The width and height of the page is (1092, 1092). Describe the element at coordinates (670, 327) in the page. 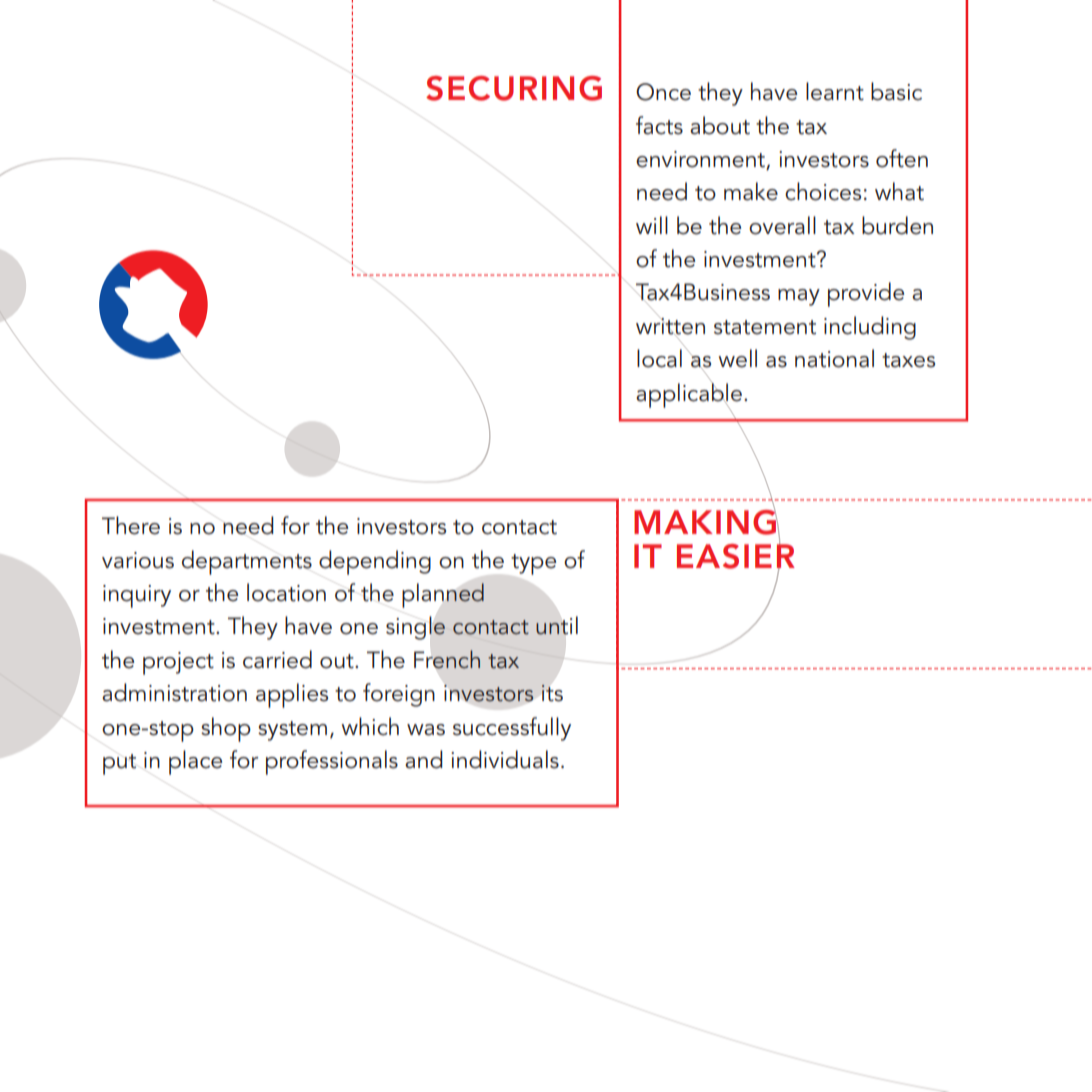

I see `written` at that location.
